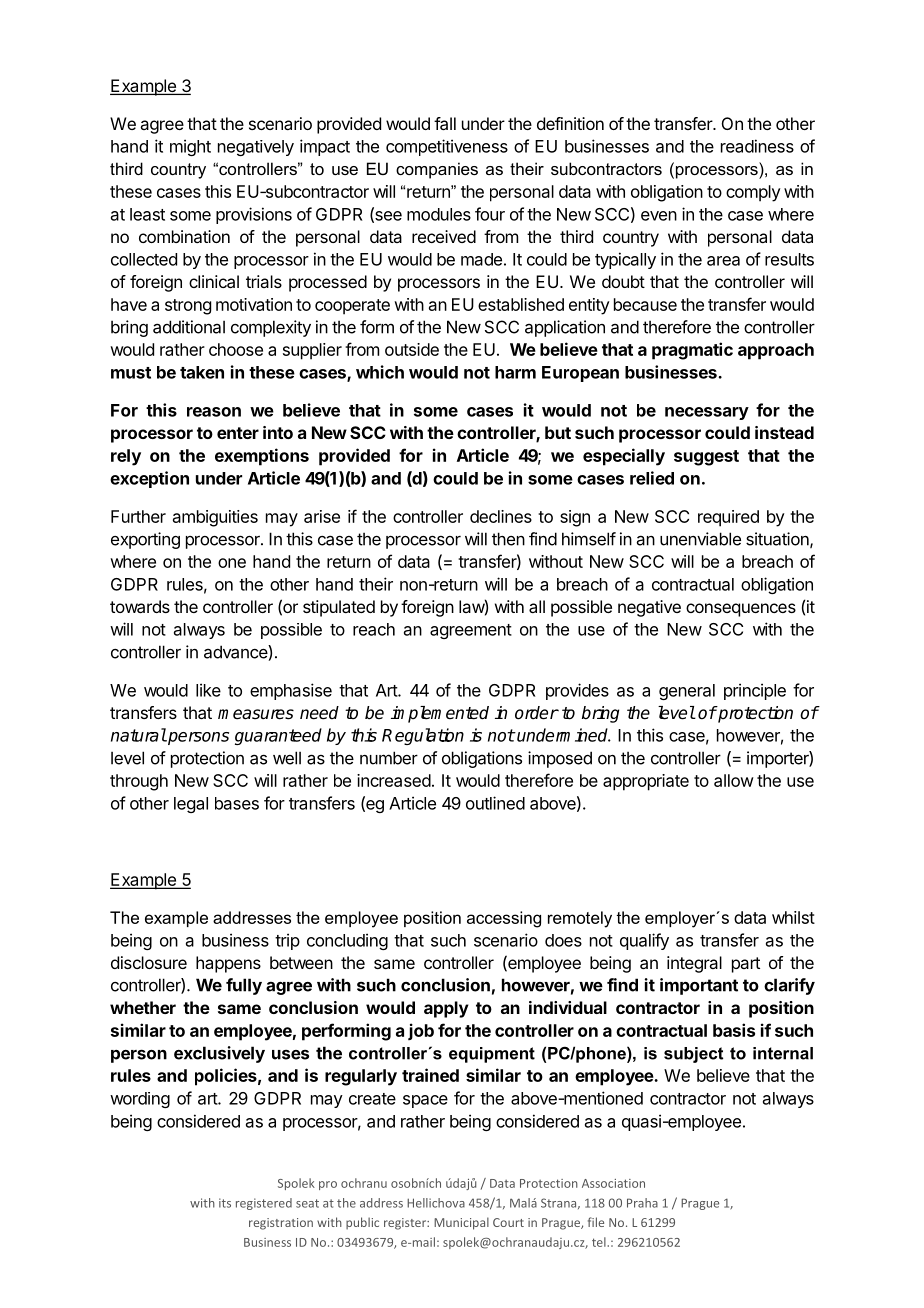  Describe the element at coordinates (734, 780) in the screenshot. I see `allow` at that location.
